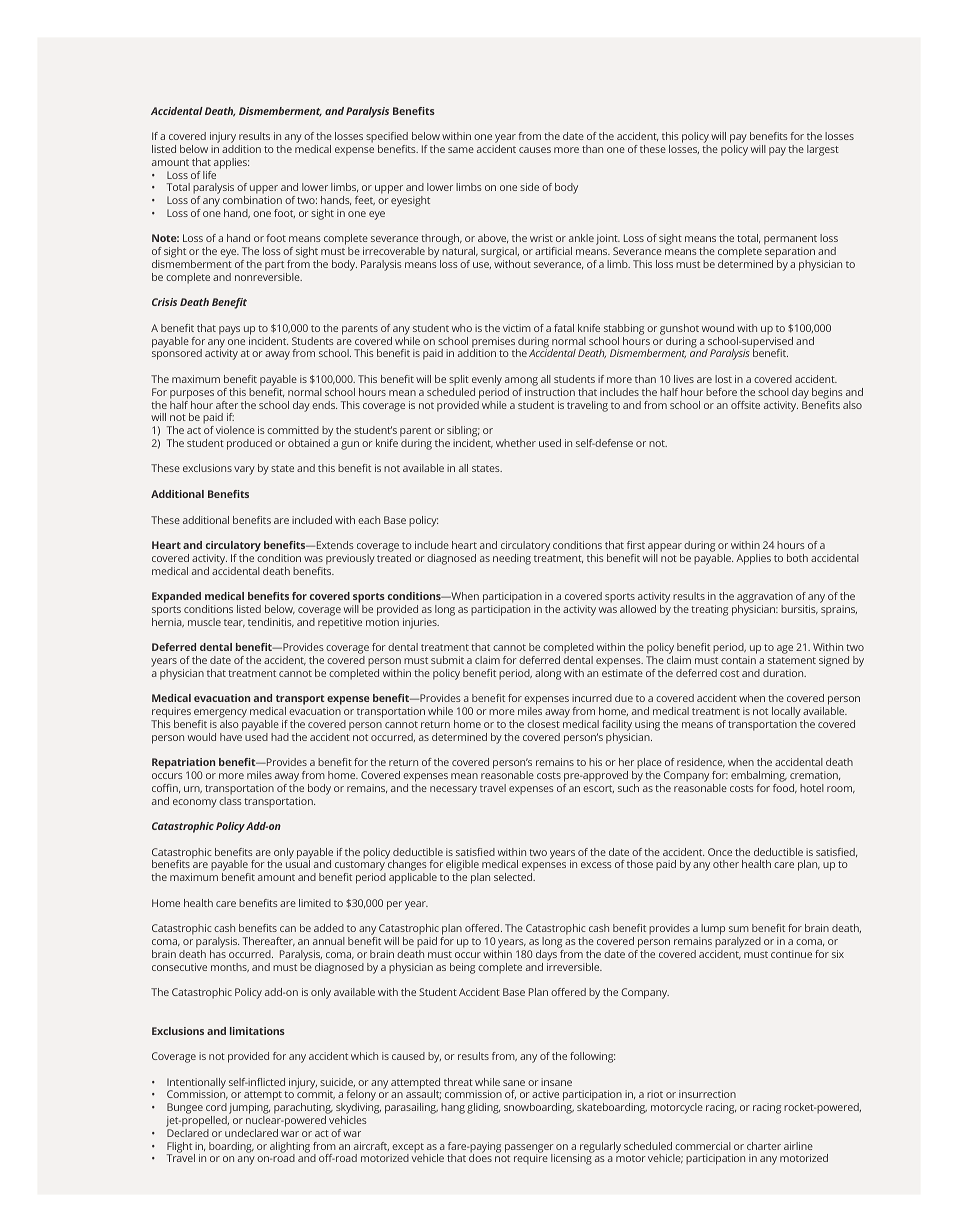  What do you see at coordinates (209, 175) in the page?
I see `life` at bounding box center [209, 175].
